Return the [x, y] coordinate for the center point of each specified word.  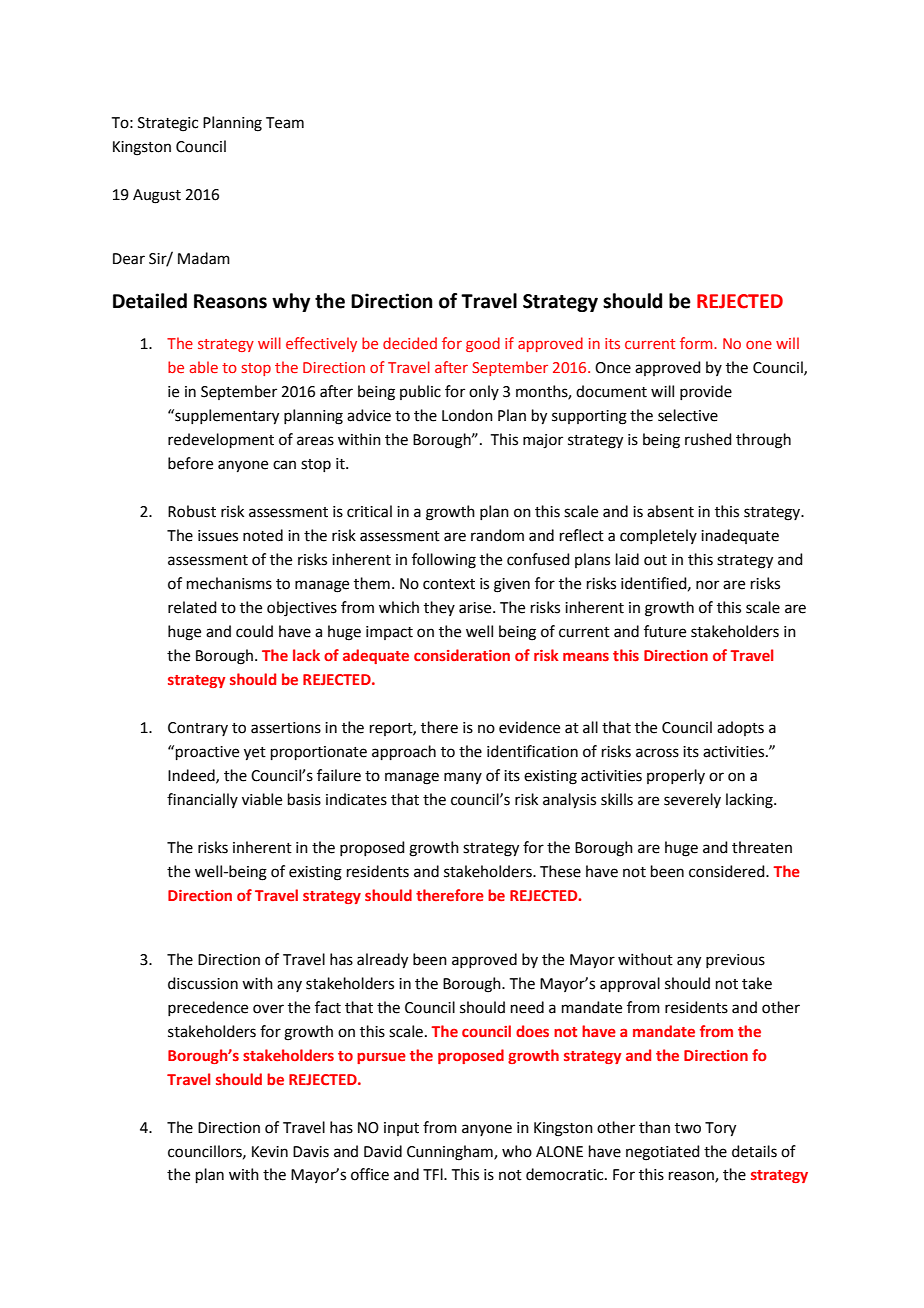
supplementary [226, 417]
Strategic [168, 124]
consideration [462, 655]
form [697, 343]
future [665, 631]
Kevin [270, 1152]
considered [728, 871]
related [192, 607]
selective [688, 415]
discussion [203, 983]
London [467, 415]
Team [285, 123]
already [382, 961]
